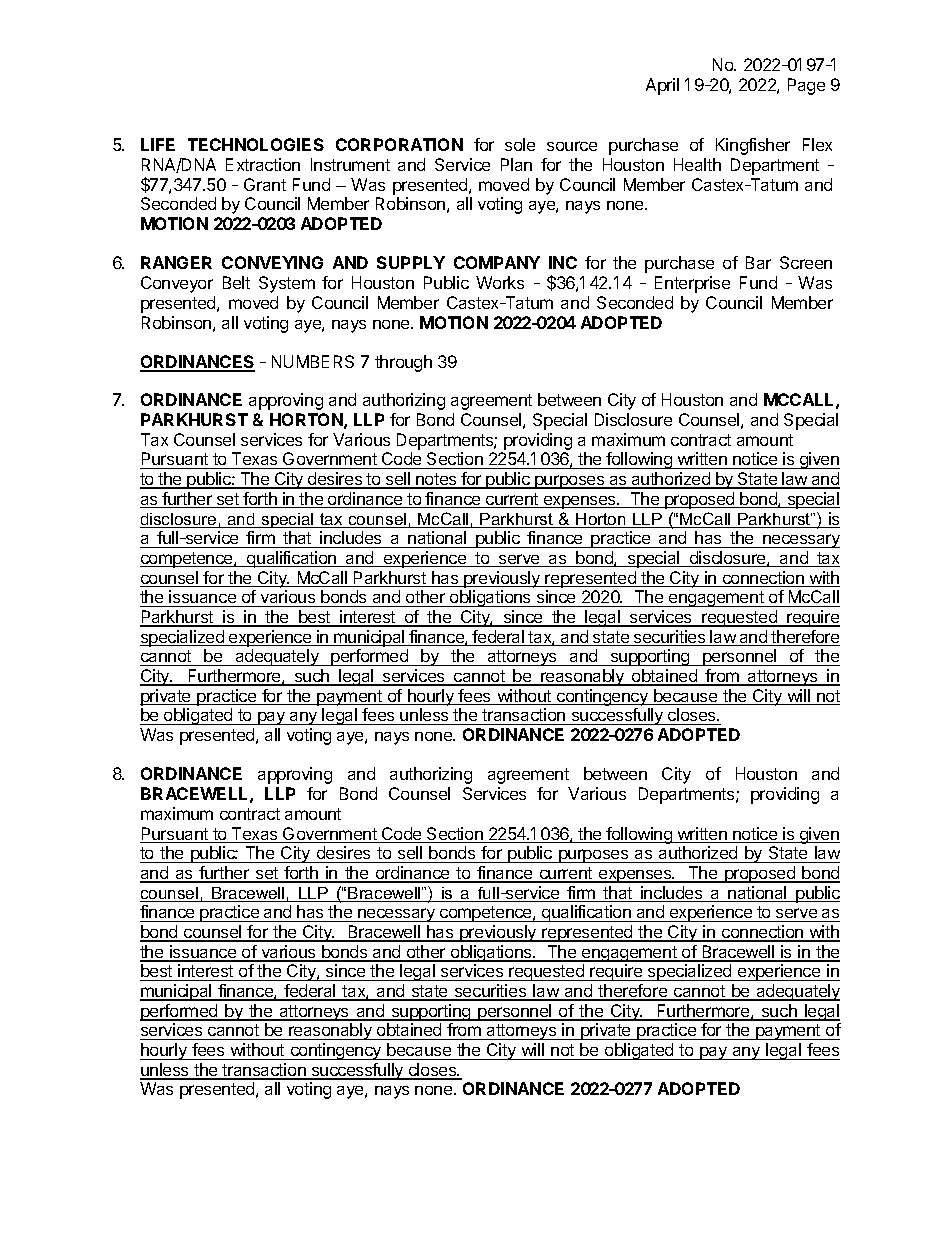 The image size is (952, 1233). What do you see at coordinates (265, 184) in the screenshot?
I see `Grant` at bounding box center [265, 184].
